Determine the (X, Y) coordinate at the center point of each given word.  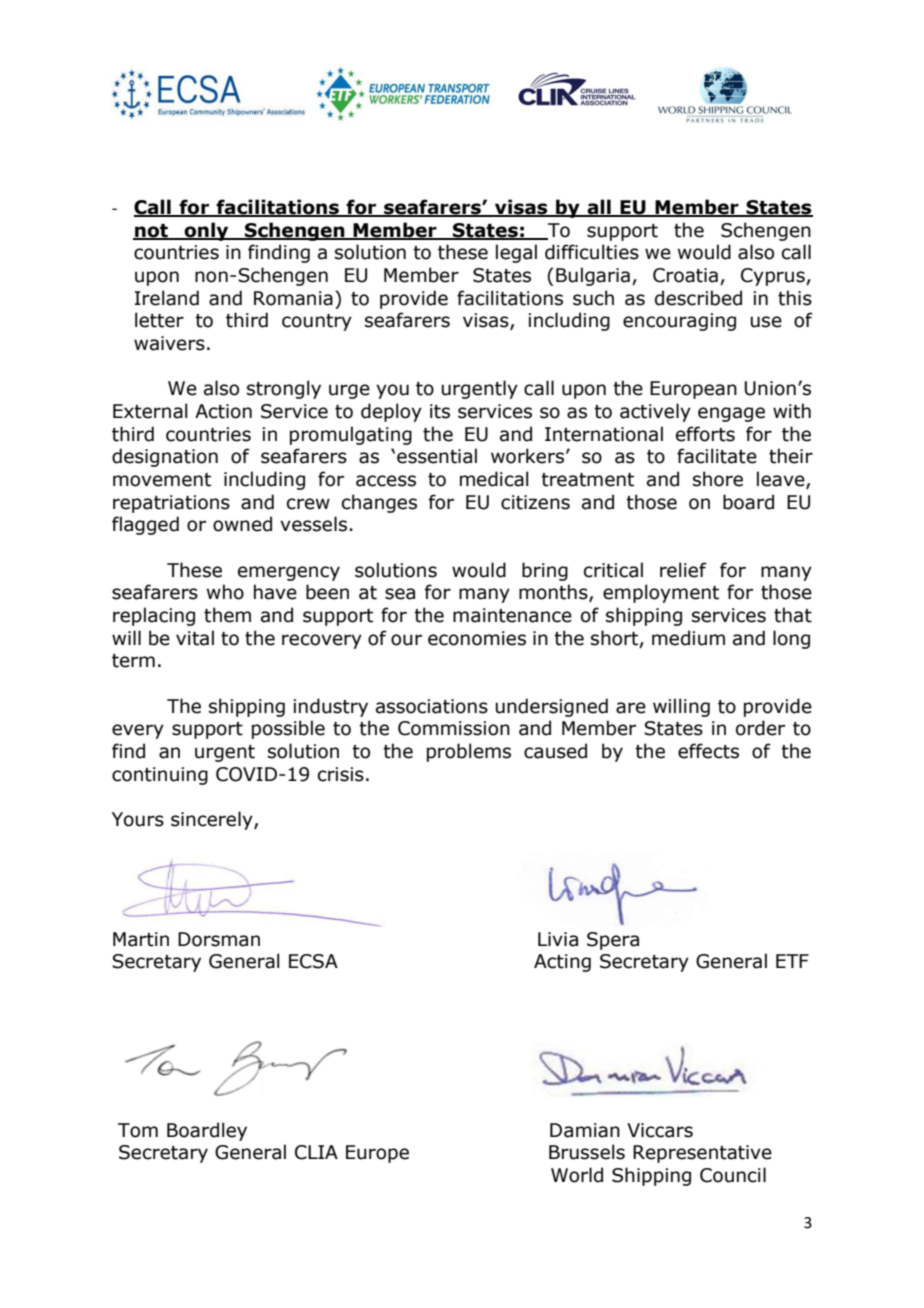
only (206, 231)
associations (432, 706)
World (577, 1175)
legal (516, 253)
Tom (138, 1130)
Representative (702, 1154)
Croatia (685, 275)
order (760, 728)
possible (288, 729)
